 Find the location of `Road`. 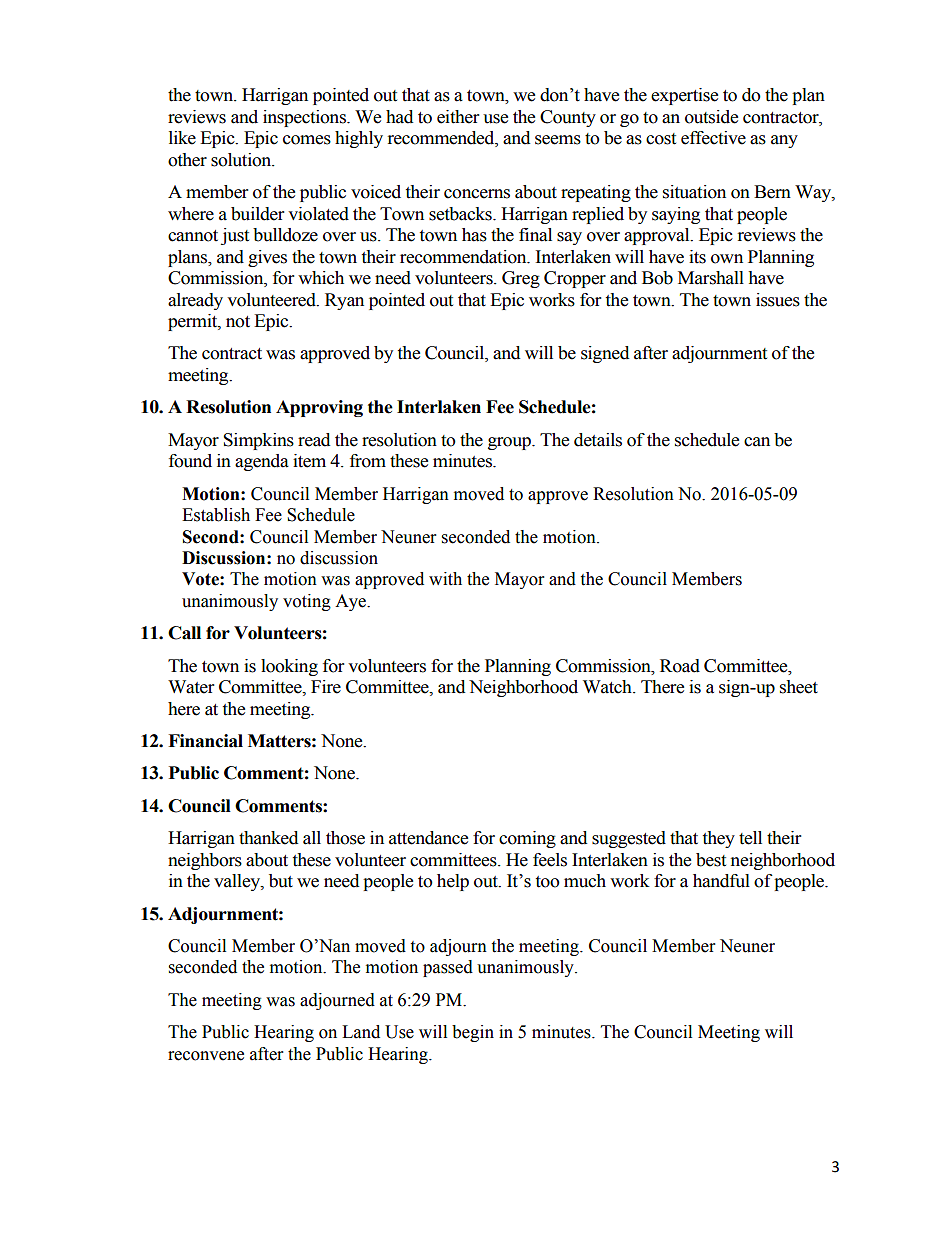

Road is located at coordinates (680, 666).
